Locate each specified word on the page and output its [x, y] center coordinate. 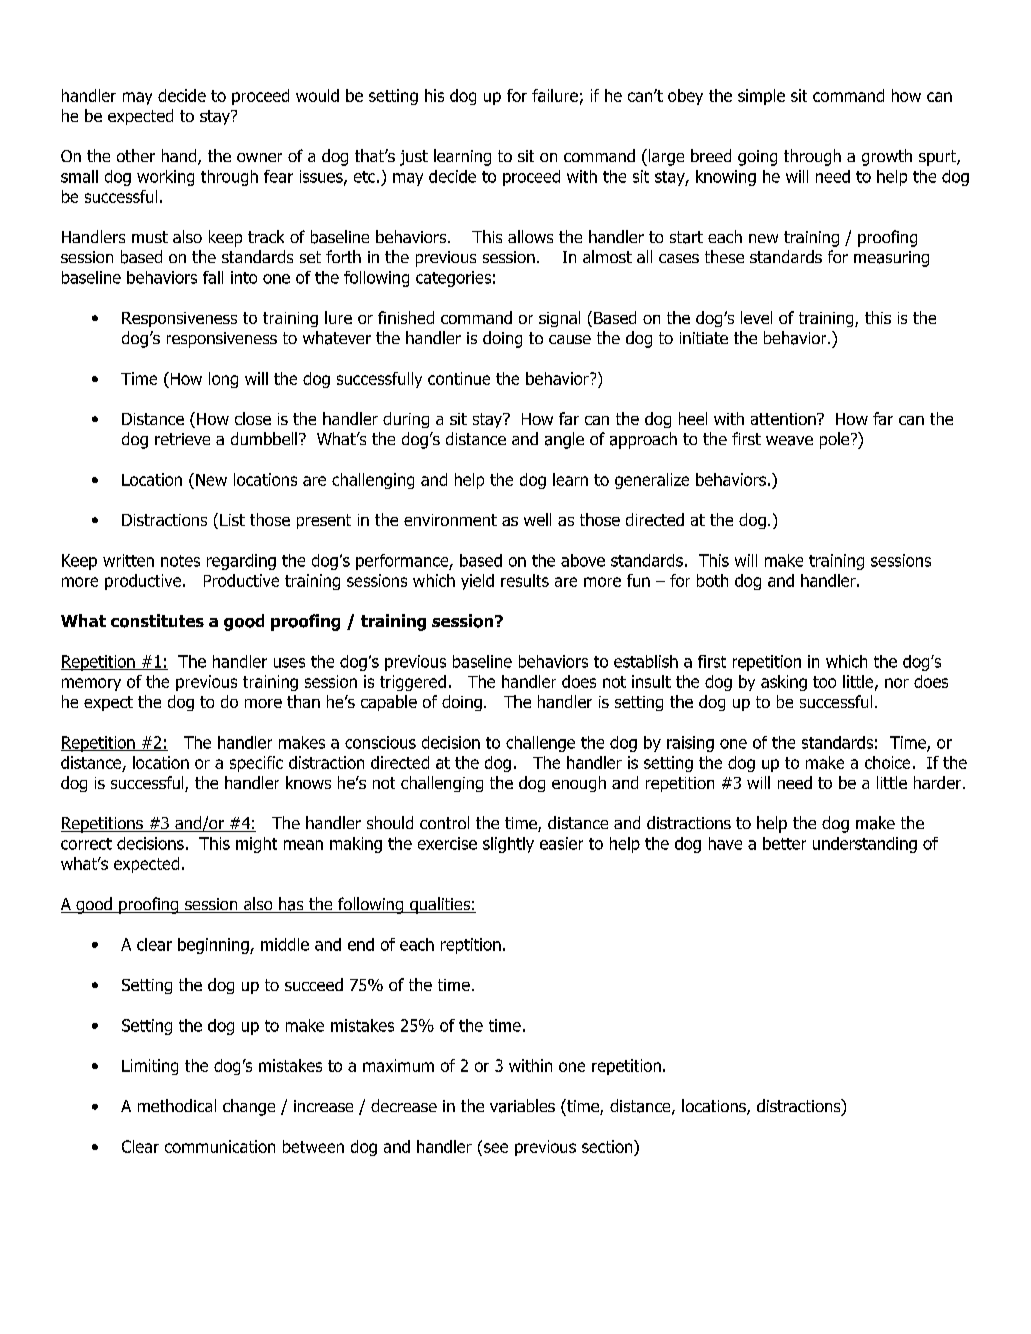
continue [459, 378]
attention [784, 419]
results [525, 580]
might [256, 845]
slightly [508, 845]
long [223, 380]
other [136, 155]
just [414, 158]
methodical [177, 1105]
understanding [865, 845]
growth [887, 157]
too [824, 682]
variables [522, 1106]
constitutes [157, 621]
